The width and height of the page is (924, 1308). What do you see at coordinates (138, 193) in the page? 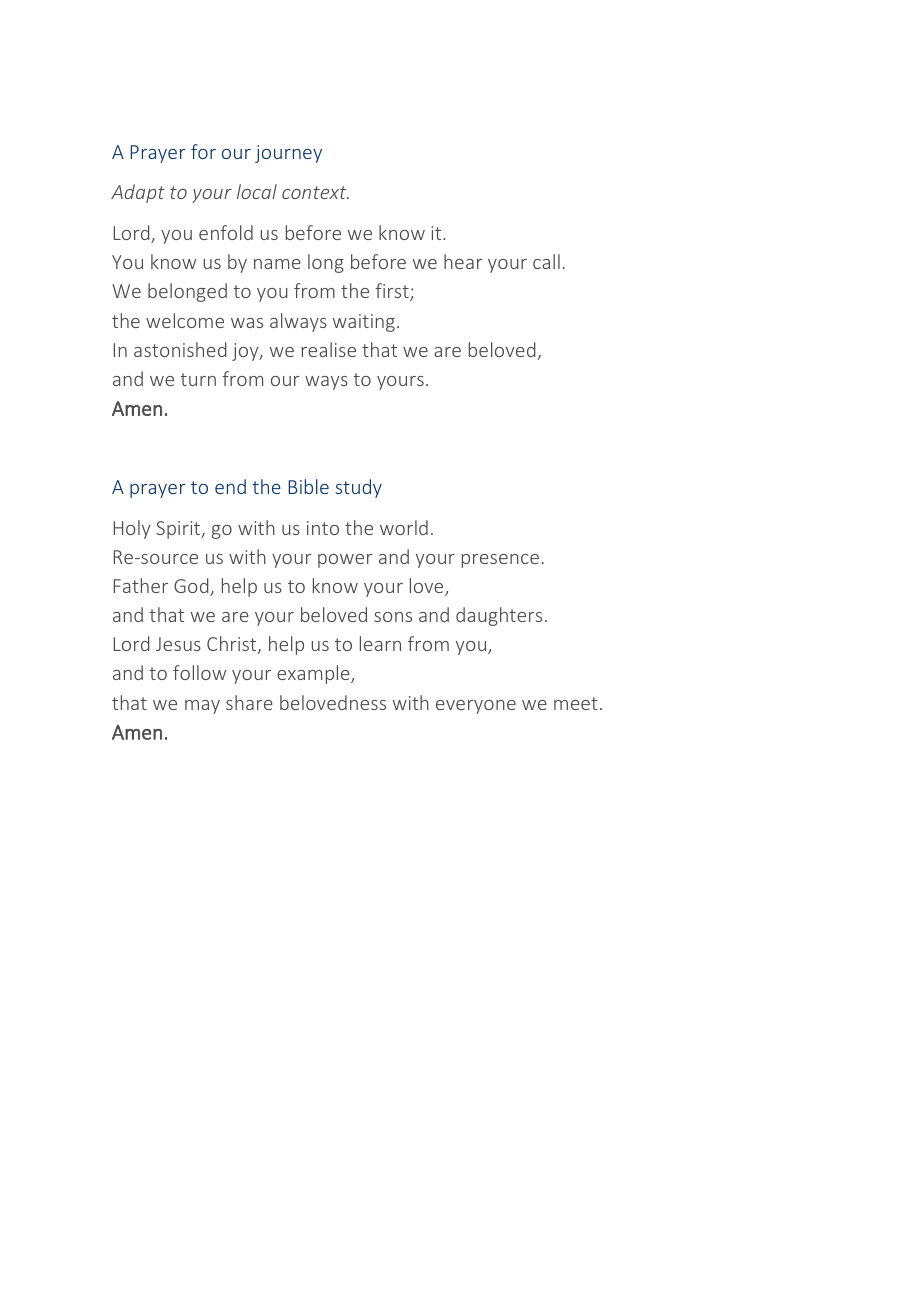
I see `Adapt` at bounding box center [138, 193].
